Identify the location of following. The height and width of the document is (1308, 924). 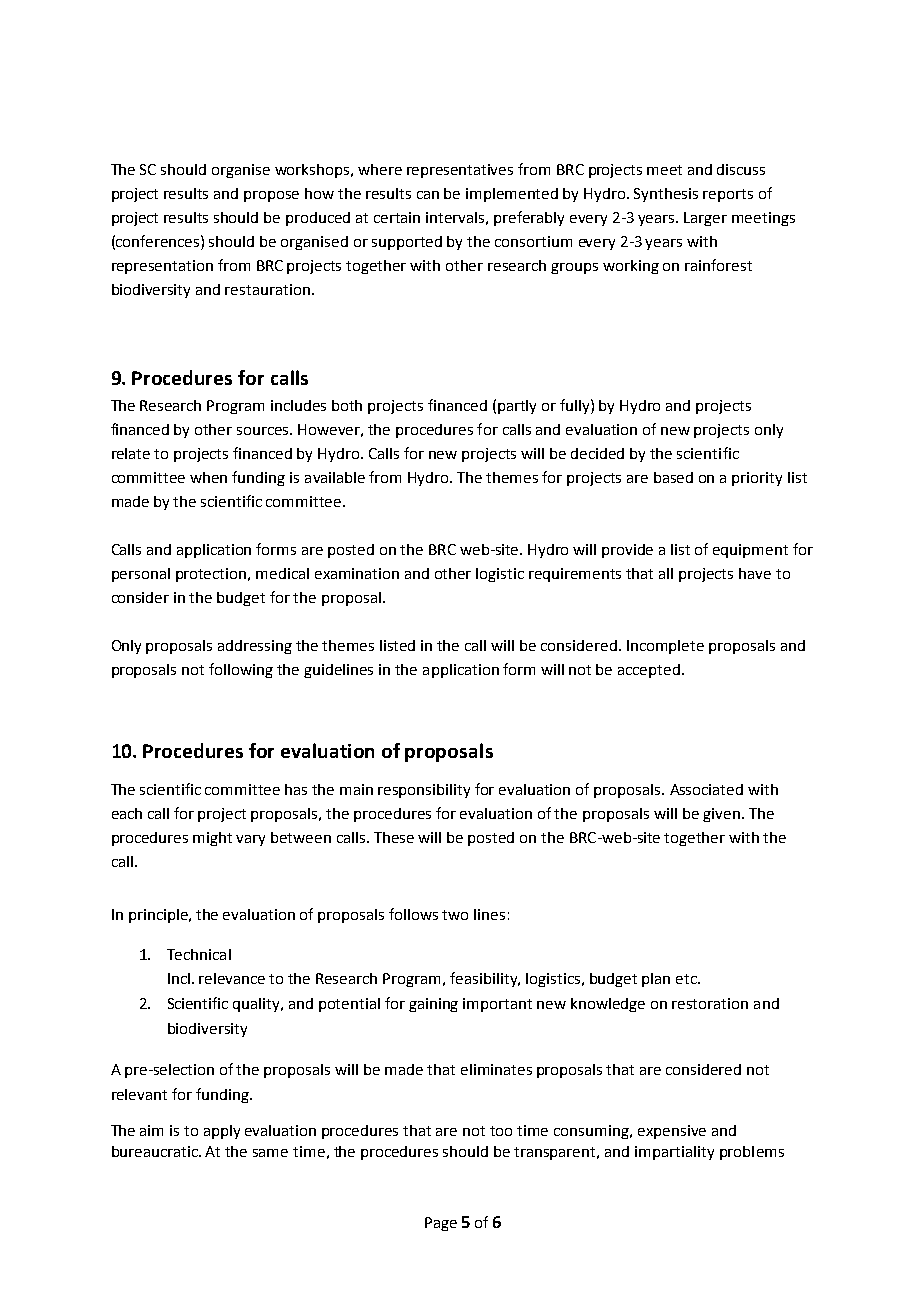
(241, 670).
